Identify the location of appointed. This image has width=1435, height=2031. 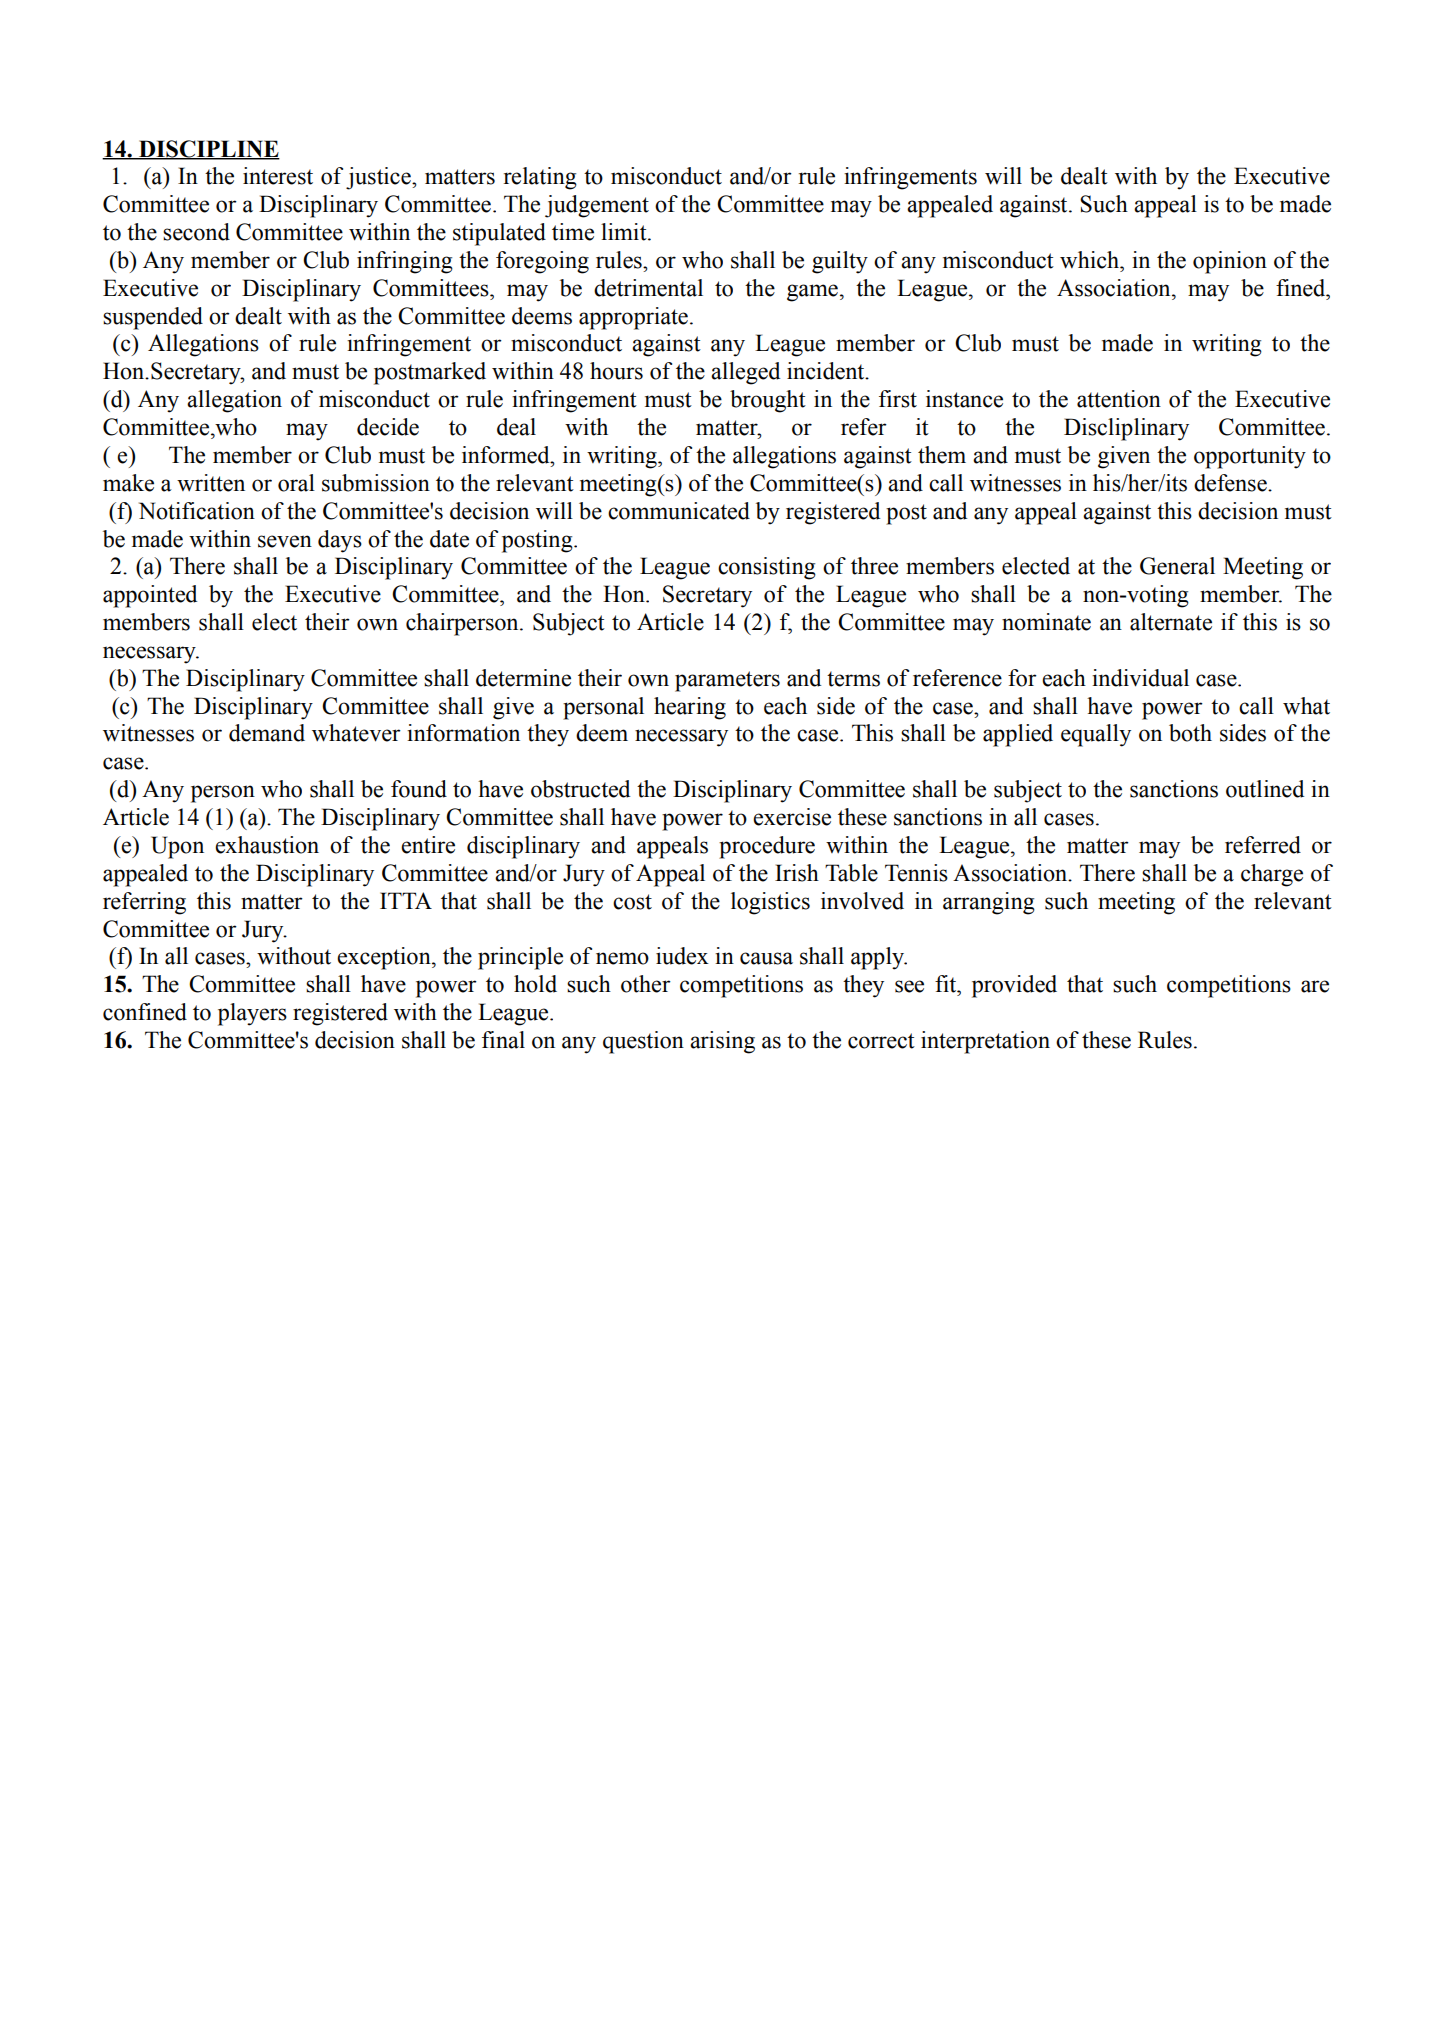
(150, 596).
